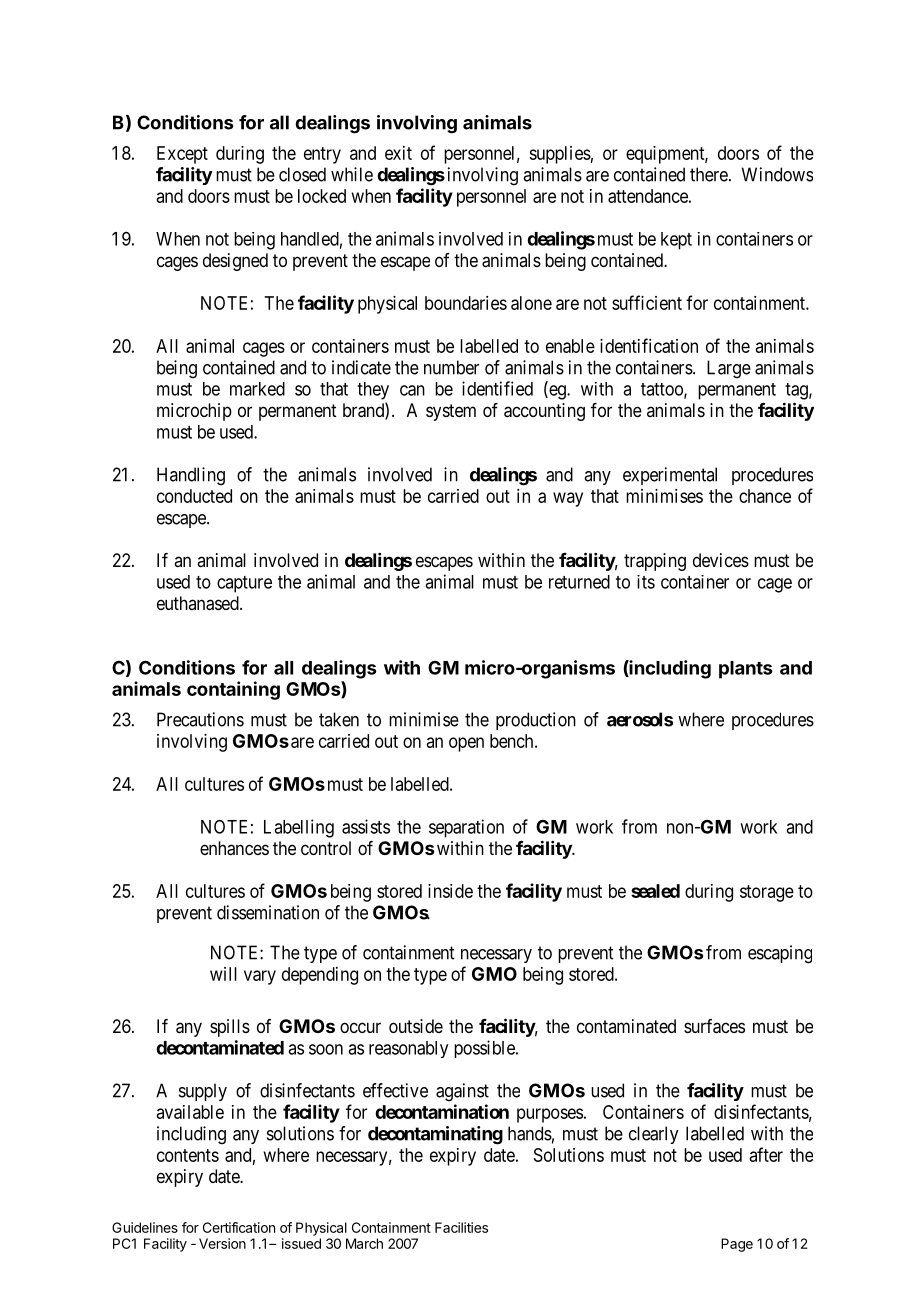 Image resolution: width=924 pixels, height=1308 pixels. What do you see at coordinates (239, 1227) in the document?
I see `Certification` at bounding box center [239, 1227].
